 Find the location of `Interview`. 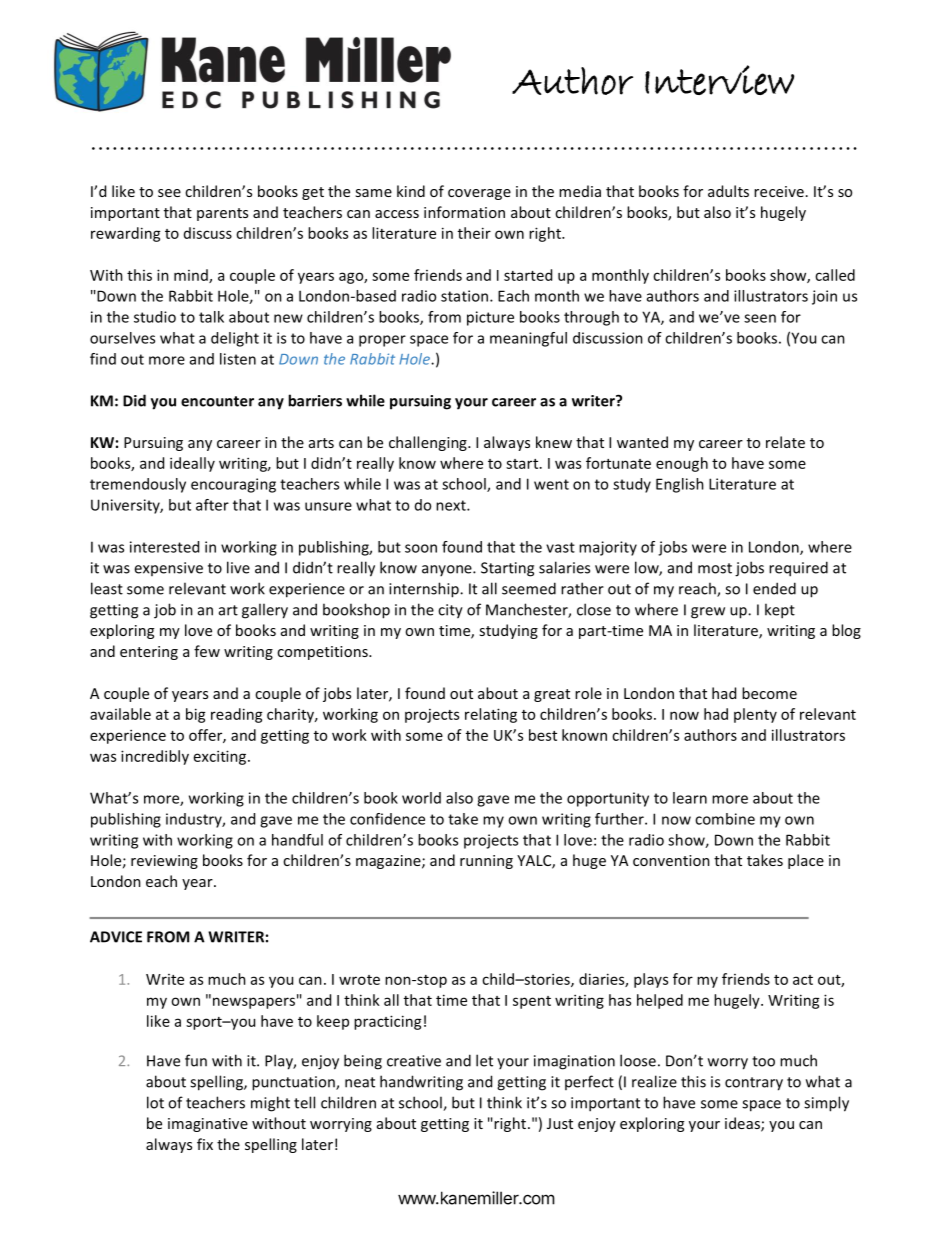

Interview is located at coordinates (719, 80).
